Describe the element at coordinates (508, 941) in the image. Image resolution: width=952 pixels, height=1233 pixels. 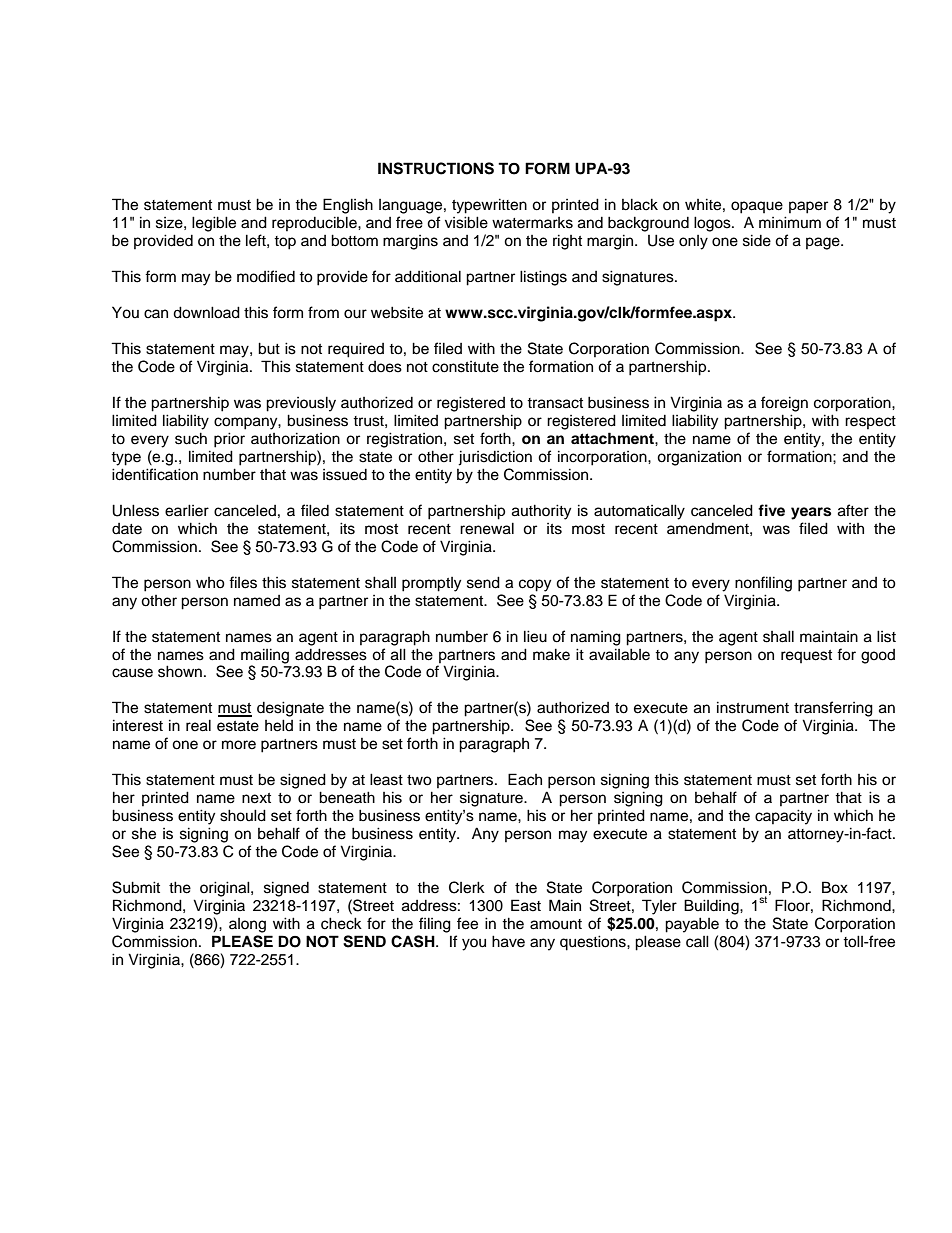
I see `have` at that location.
